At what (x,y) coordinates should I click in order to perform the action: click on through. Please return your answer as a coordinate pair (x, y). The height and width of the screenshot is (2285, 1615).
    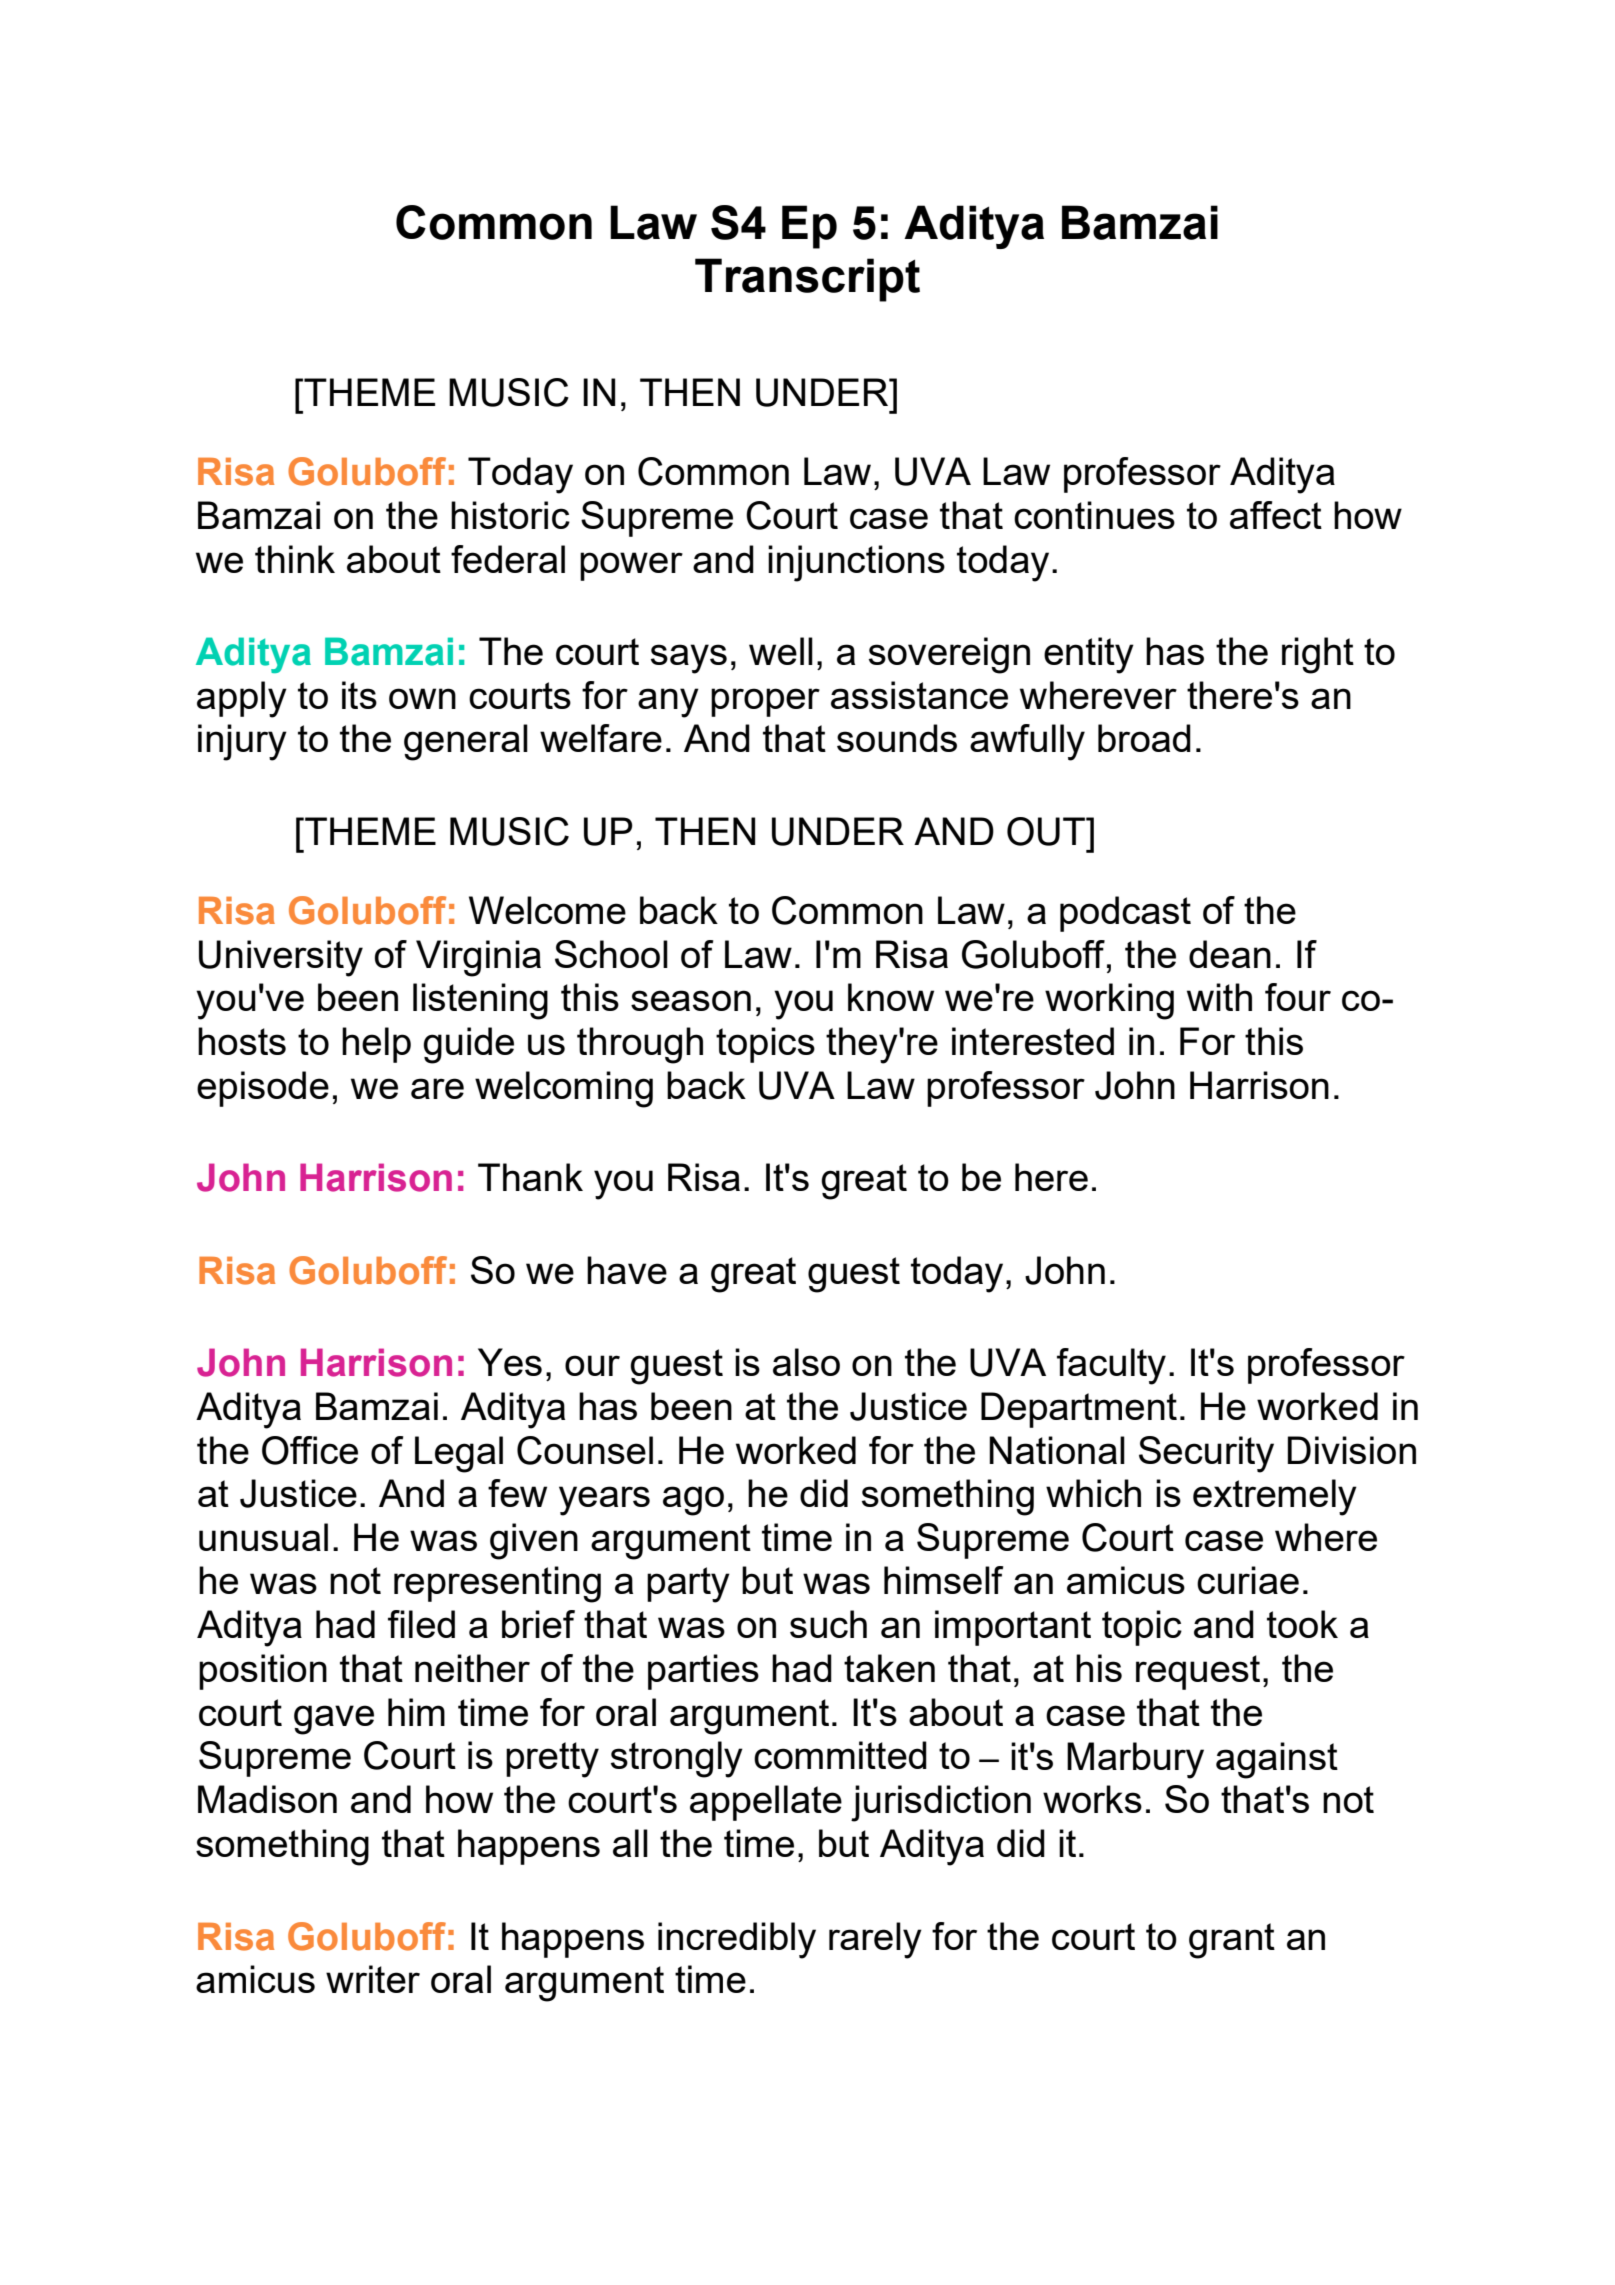
    Looking at the image, I should click on (640, 1045).
